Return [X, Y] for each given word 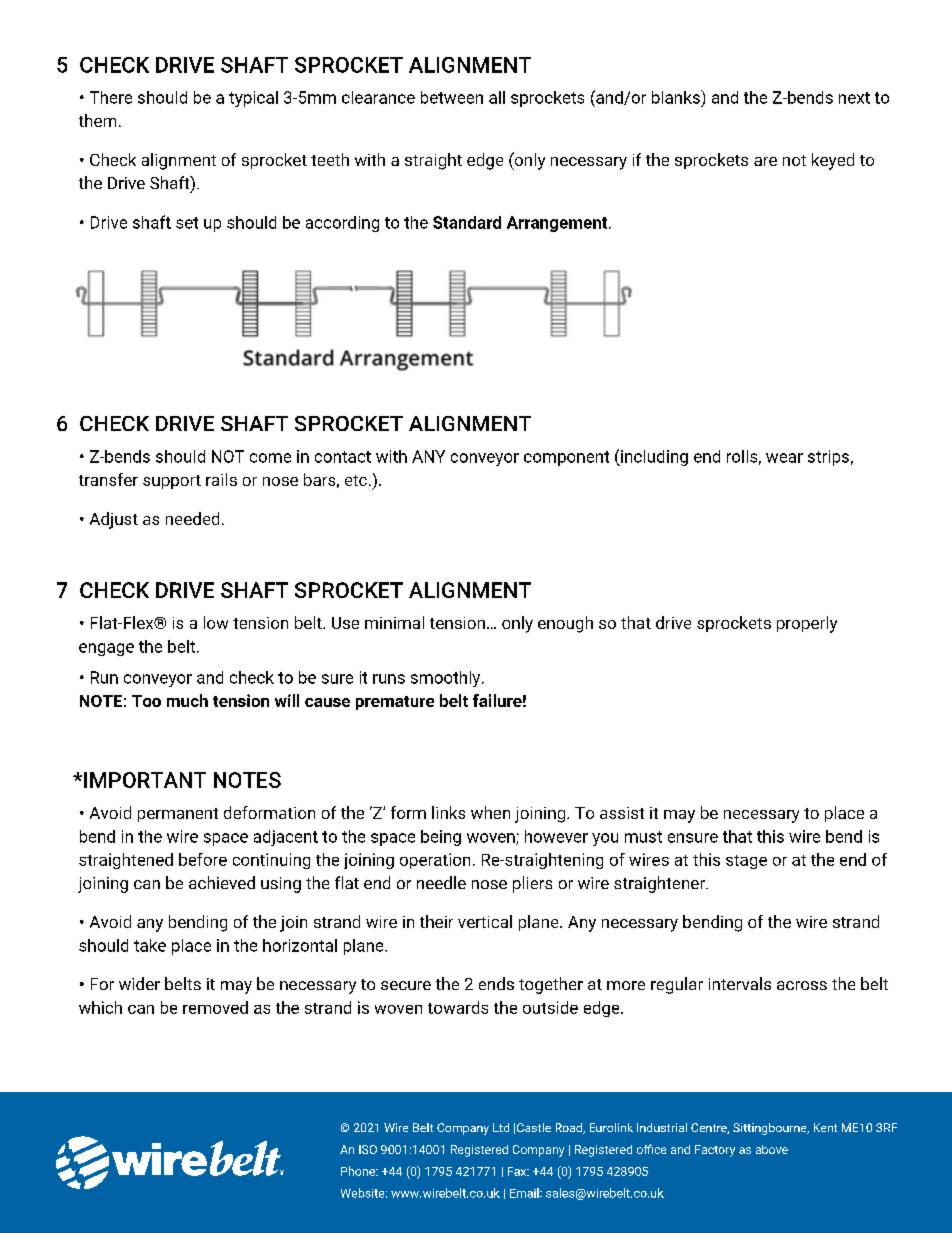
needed [192, 518]
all [497, 97]
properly [807, 624]
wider [139, 983]
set [187, 223]
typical [253, 99]
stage [746, 862]
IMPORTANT [145, 780]
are [765, 161]
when [490, 812]
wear [784, 458]
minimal [394, 622]
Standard [467, 222]
